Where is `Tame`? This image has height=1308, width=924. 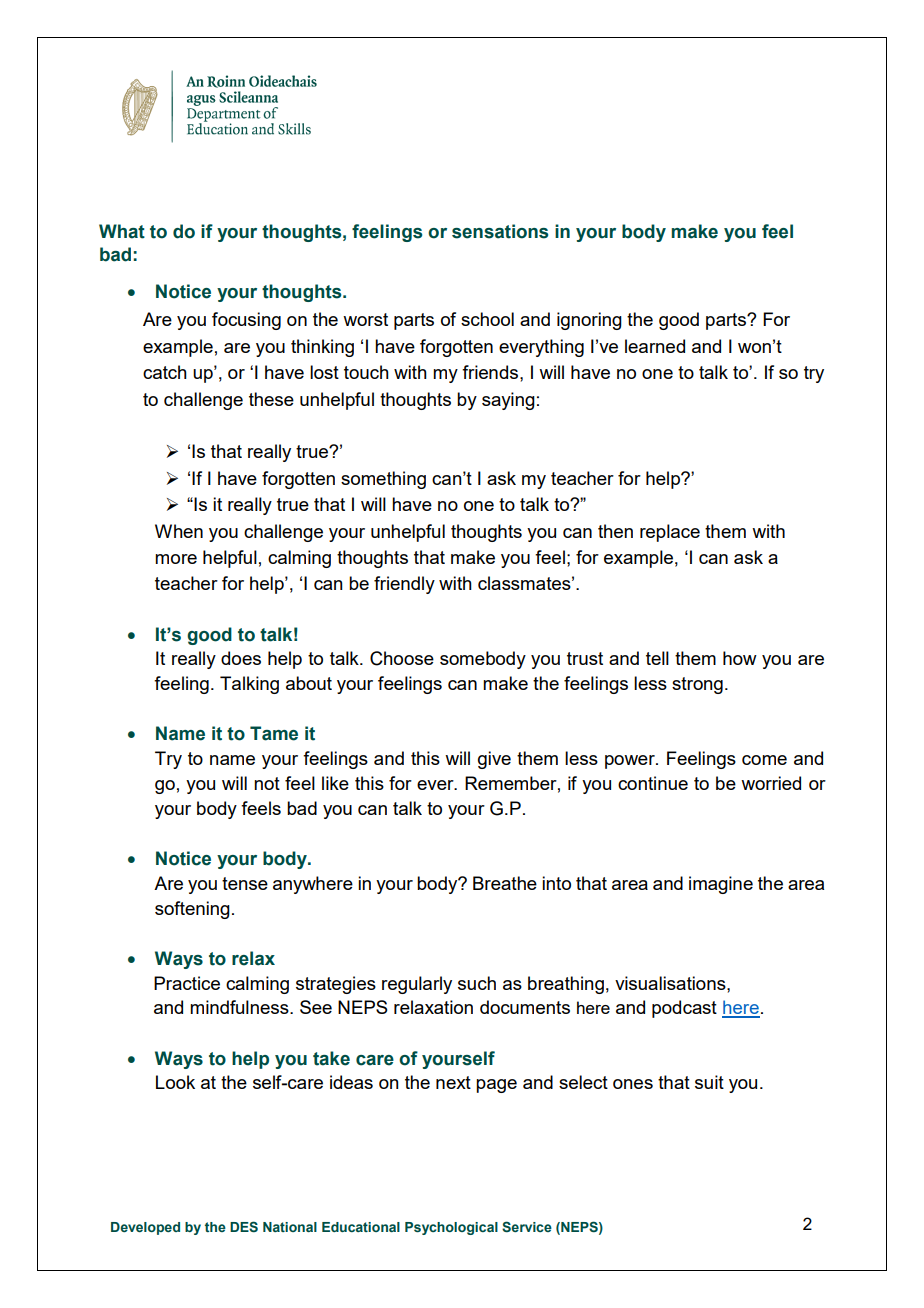 Tame is located at coordinates (274, 733).
